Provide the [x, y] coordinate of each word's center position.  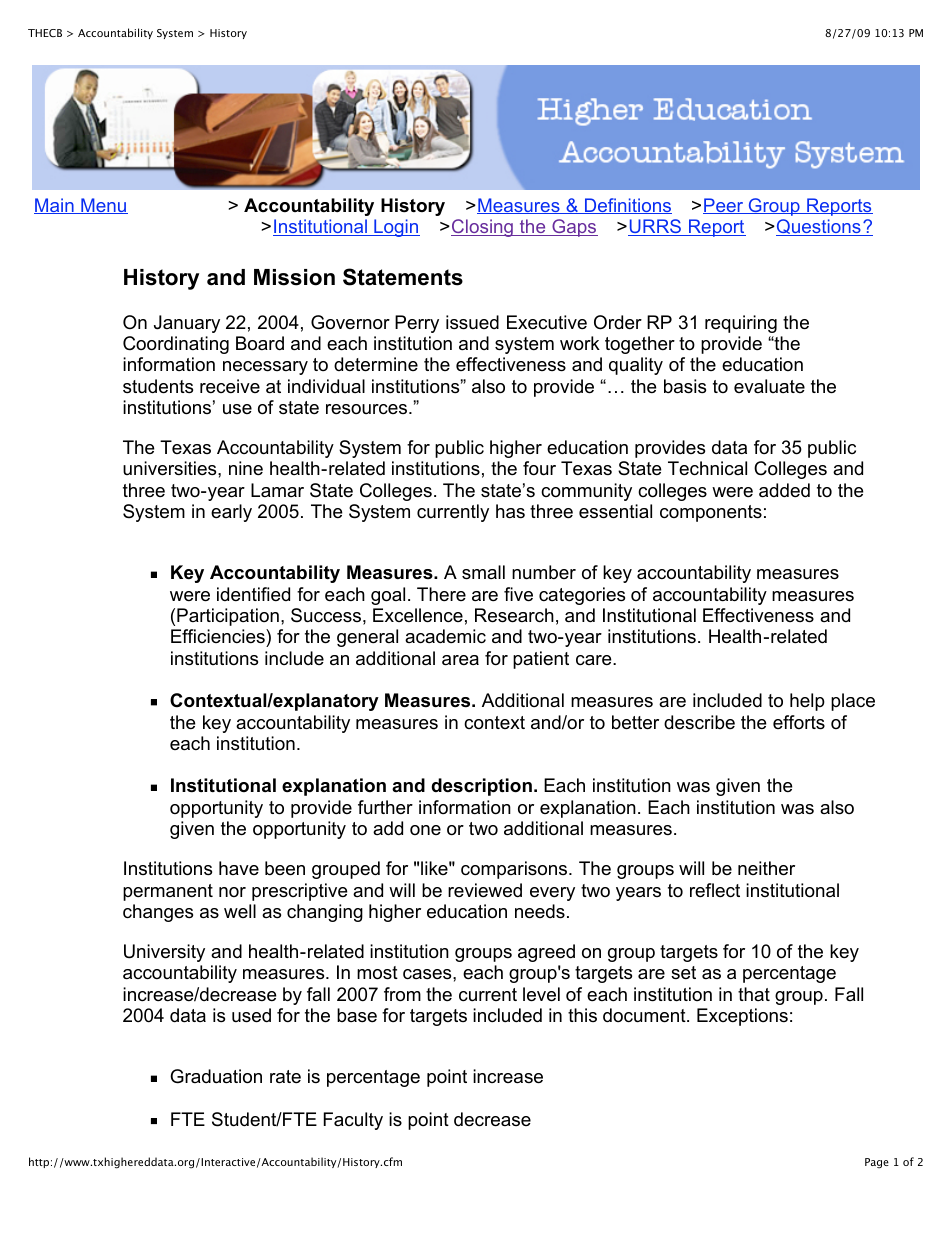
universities [171, 468]
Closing [483, 228]
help [807, 702]
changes [158, 913]
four [539, 468]
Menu [103, 206]
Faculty [353, 1121]
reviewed [485, 890]
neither [766, 868]
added [784, 490]
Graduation [216, 1076]
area [460, 660]
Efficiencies [219, 638]
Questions [819, 227]
